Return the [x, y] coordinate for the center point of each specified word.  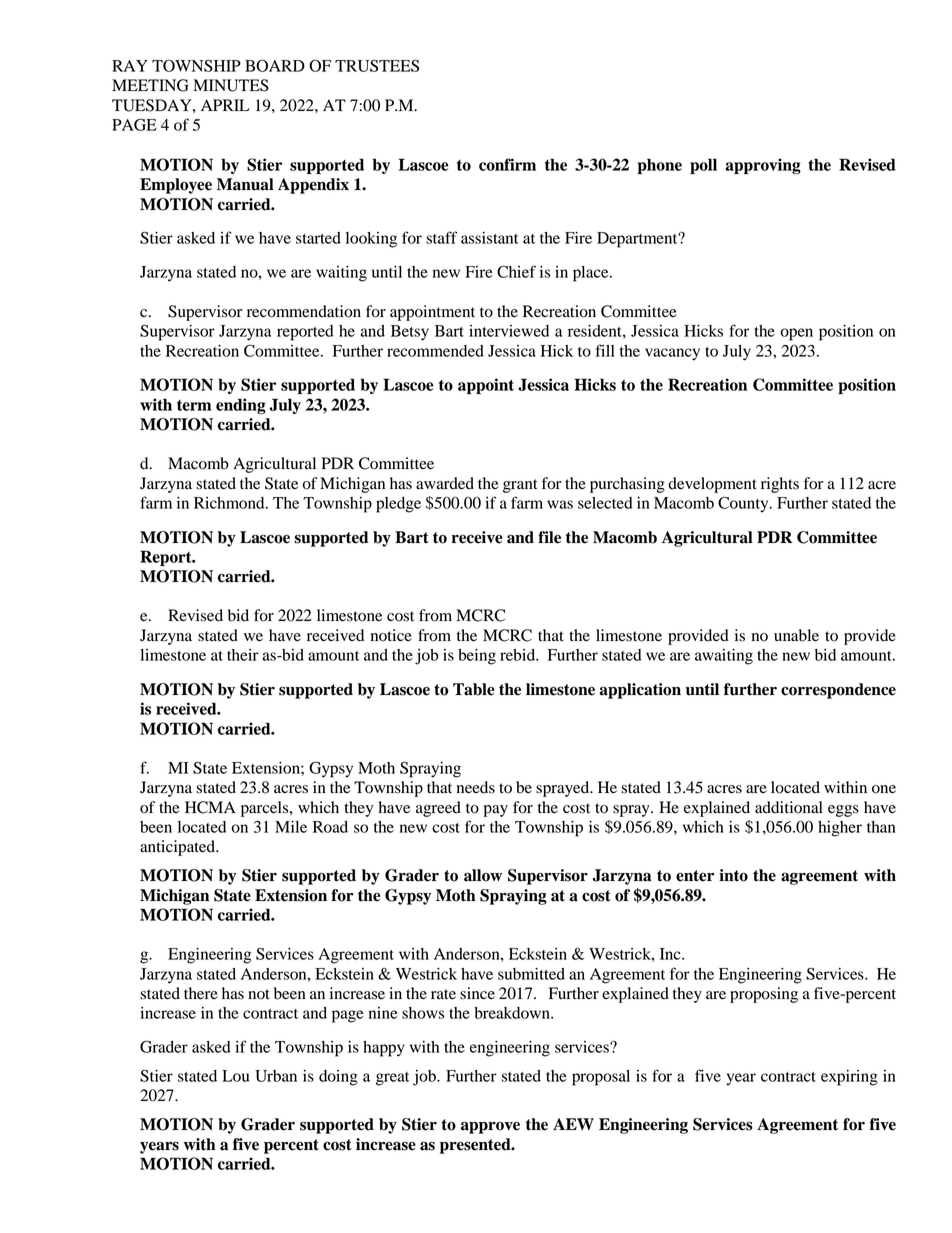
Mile [291, 827]
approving [763, 166]
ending [241, 406]
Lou [235, 1076]
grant [520, 486]
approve [490, 1127]
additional [789, 807]
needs [476, 787]
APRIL [225, 105]
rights [780, 485]
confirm [507, 164]
